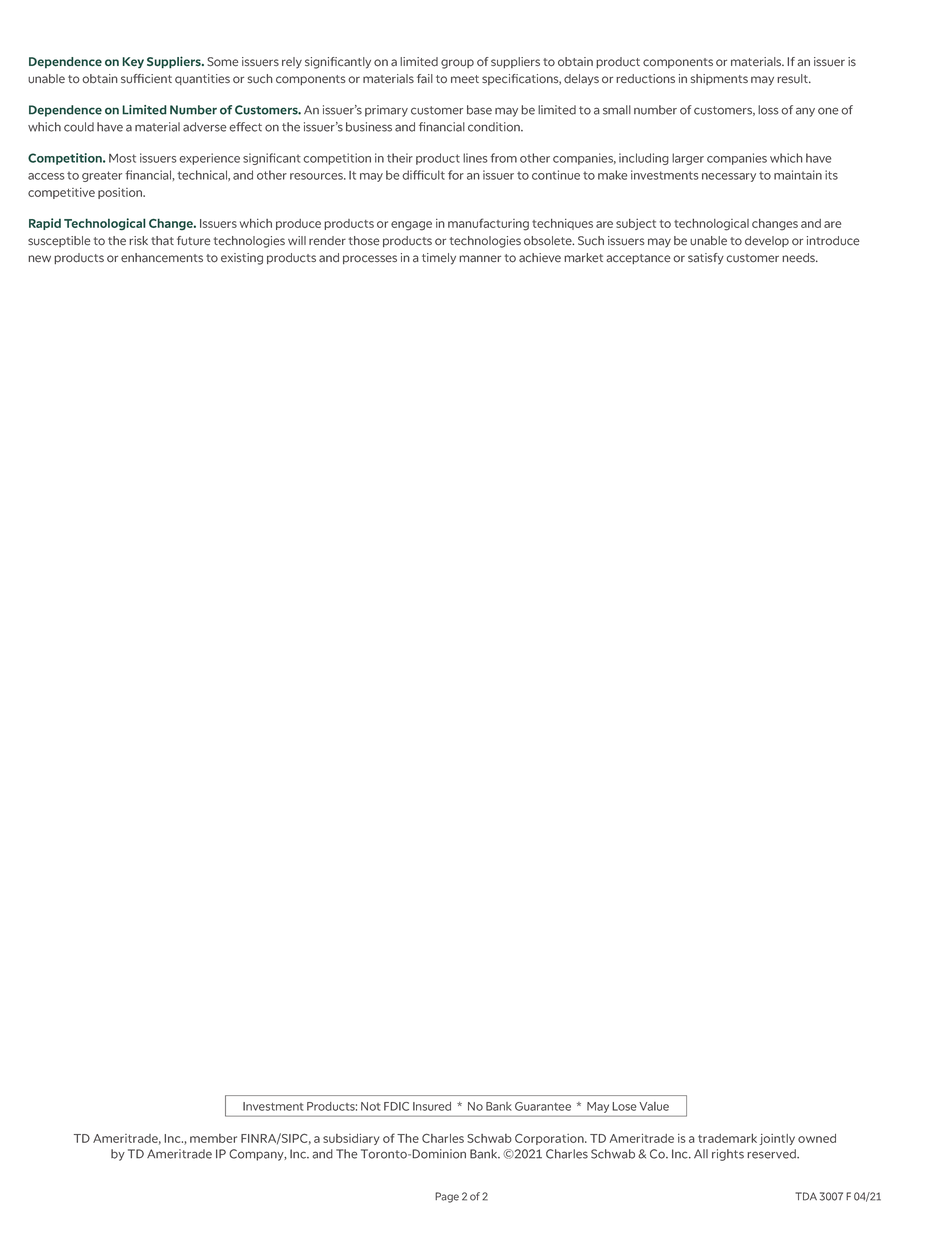 This document has width=952, height=1233. Describe the element at coordinates (654, 1106) in the document. I see `Value` at that location.
